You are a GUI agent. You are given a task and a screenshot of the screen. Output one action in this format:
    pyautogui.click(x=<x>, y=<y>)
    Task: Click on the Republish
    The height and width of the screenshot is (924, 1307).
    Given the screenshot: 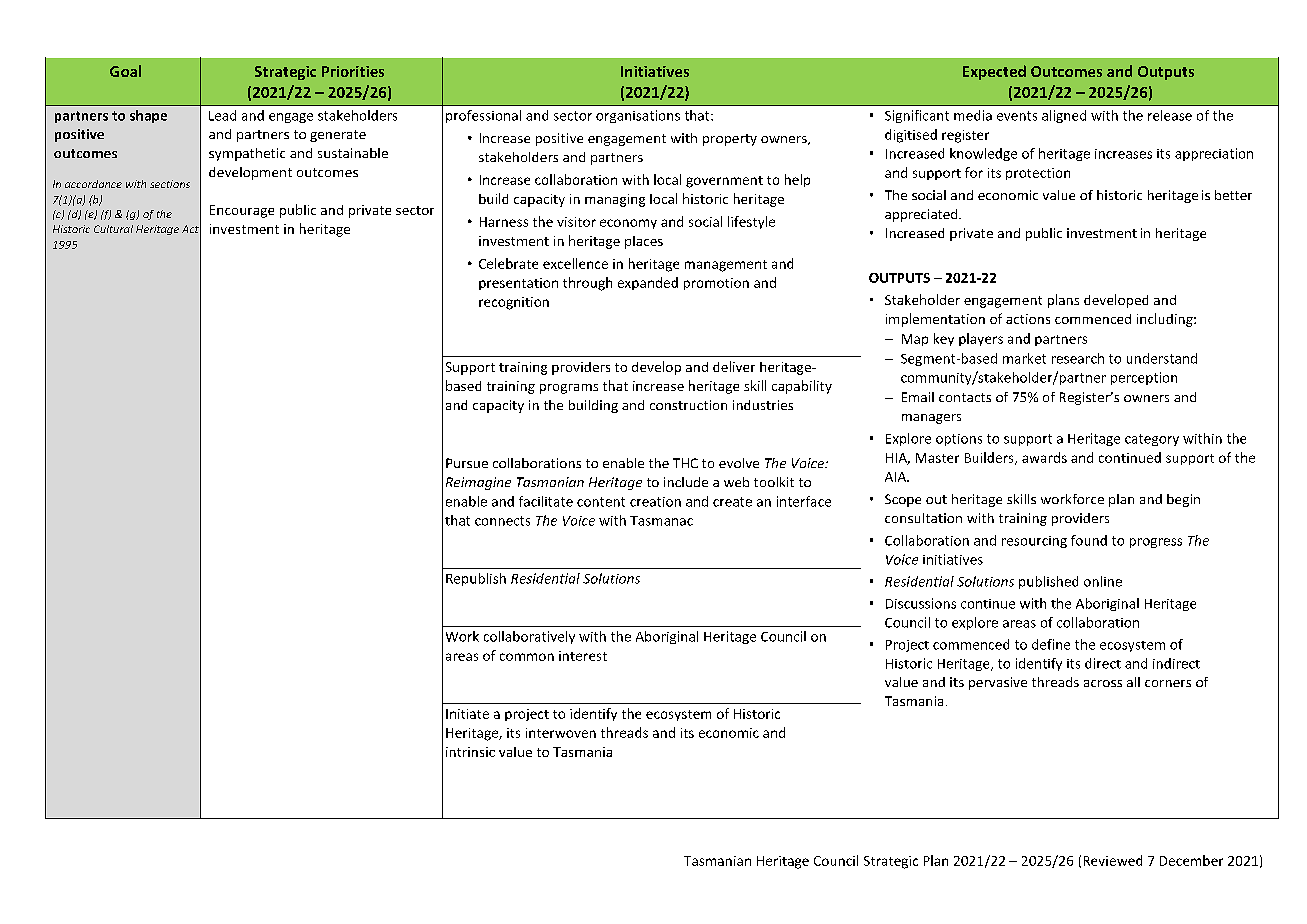 What is the action you would take?
    pyautogui.click(x=476, y=579)
